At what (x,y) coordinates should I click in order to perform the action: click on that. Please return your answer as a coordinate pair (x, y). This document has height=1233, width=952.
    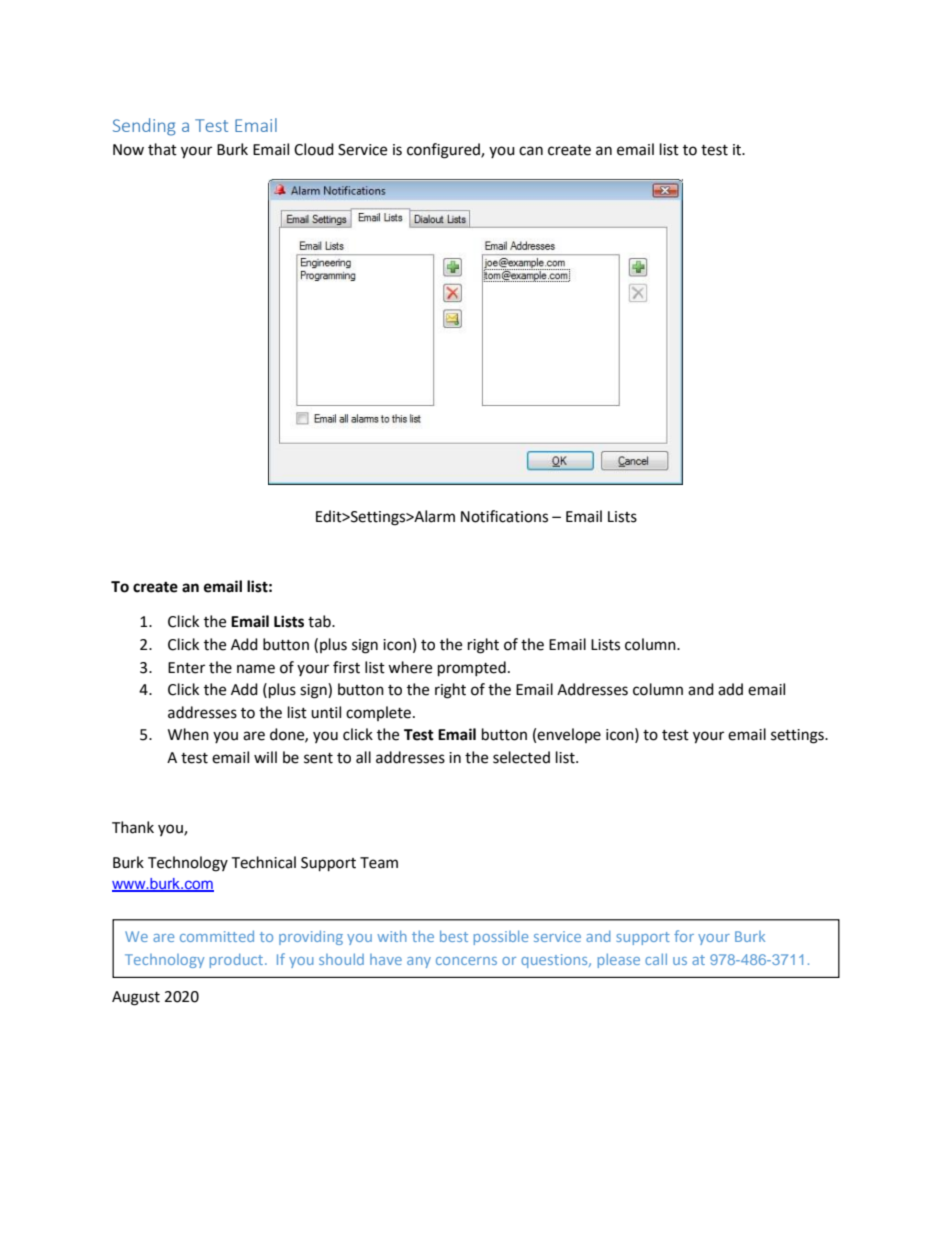
    Looking at the image, I should click on (162, 149).
